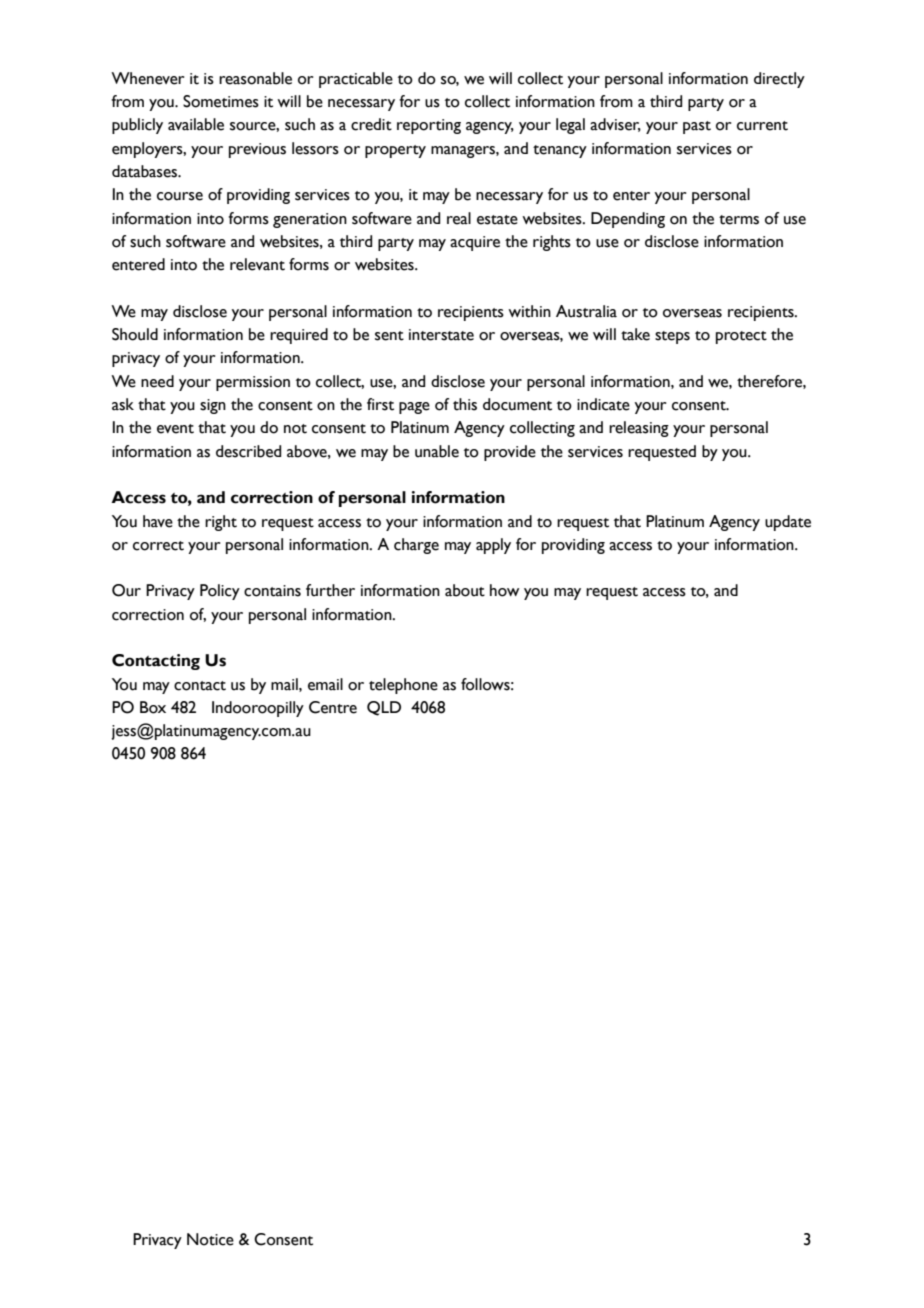 The image size is (924, 1308). Describe the element at coordinates (210, 1239) in the screenshot. I see `Notice` at that location.
